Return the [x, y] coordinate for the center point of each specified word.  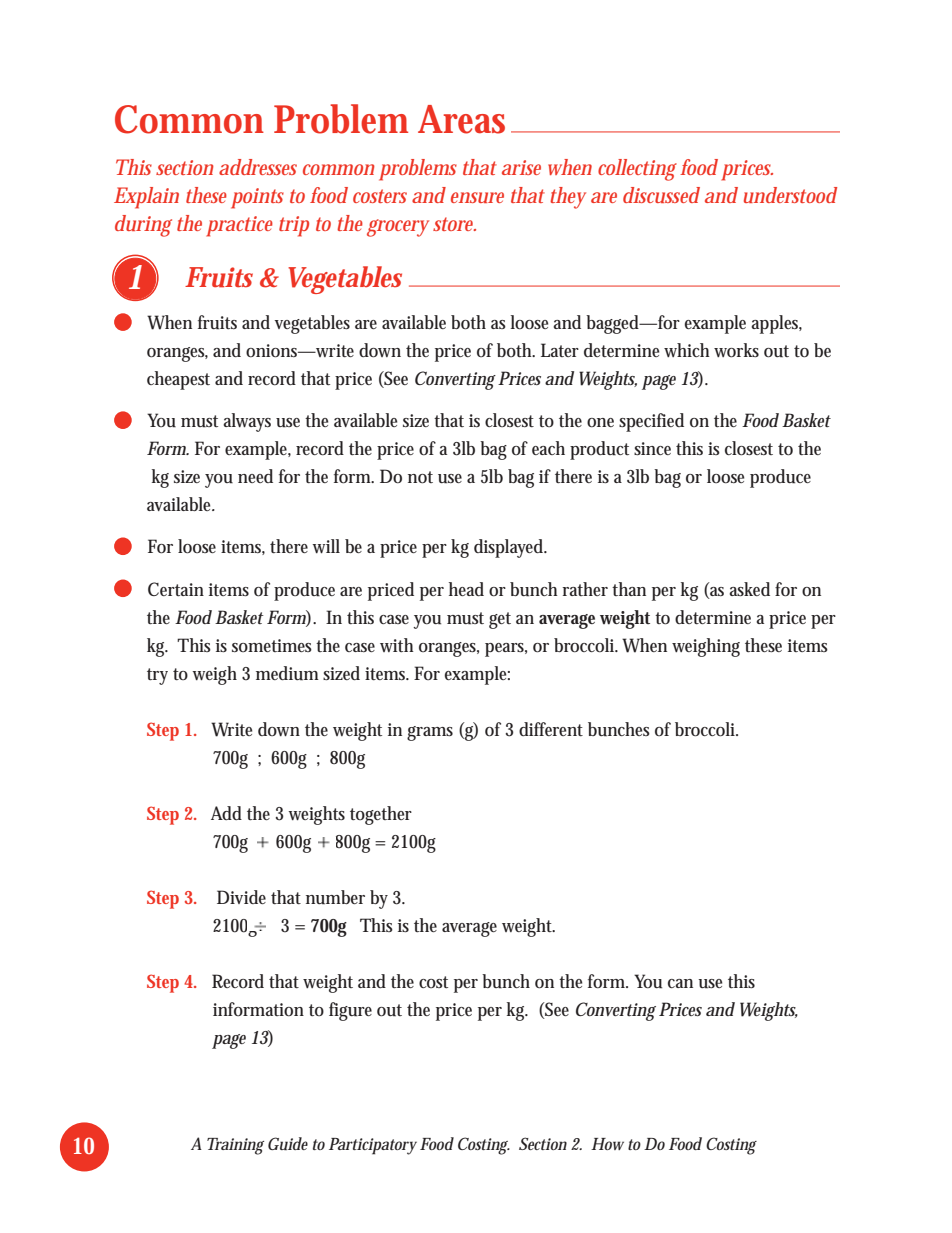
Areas [465, 119]
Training [235, 1146]
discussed [661, 195]
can [680, 983]
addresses [258, 167]
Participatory [373, 1146]
